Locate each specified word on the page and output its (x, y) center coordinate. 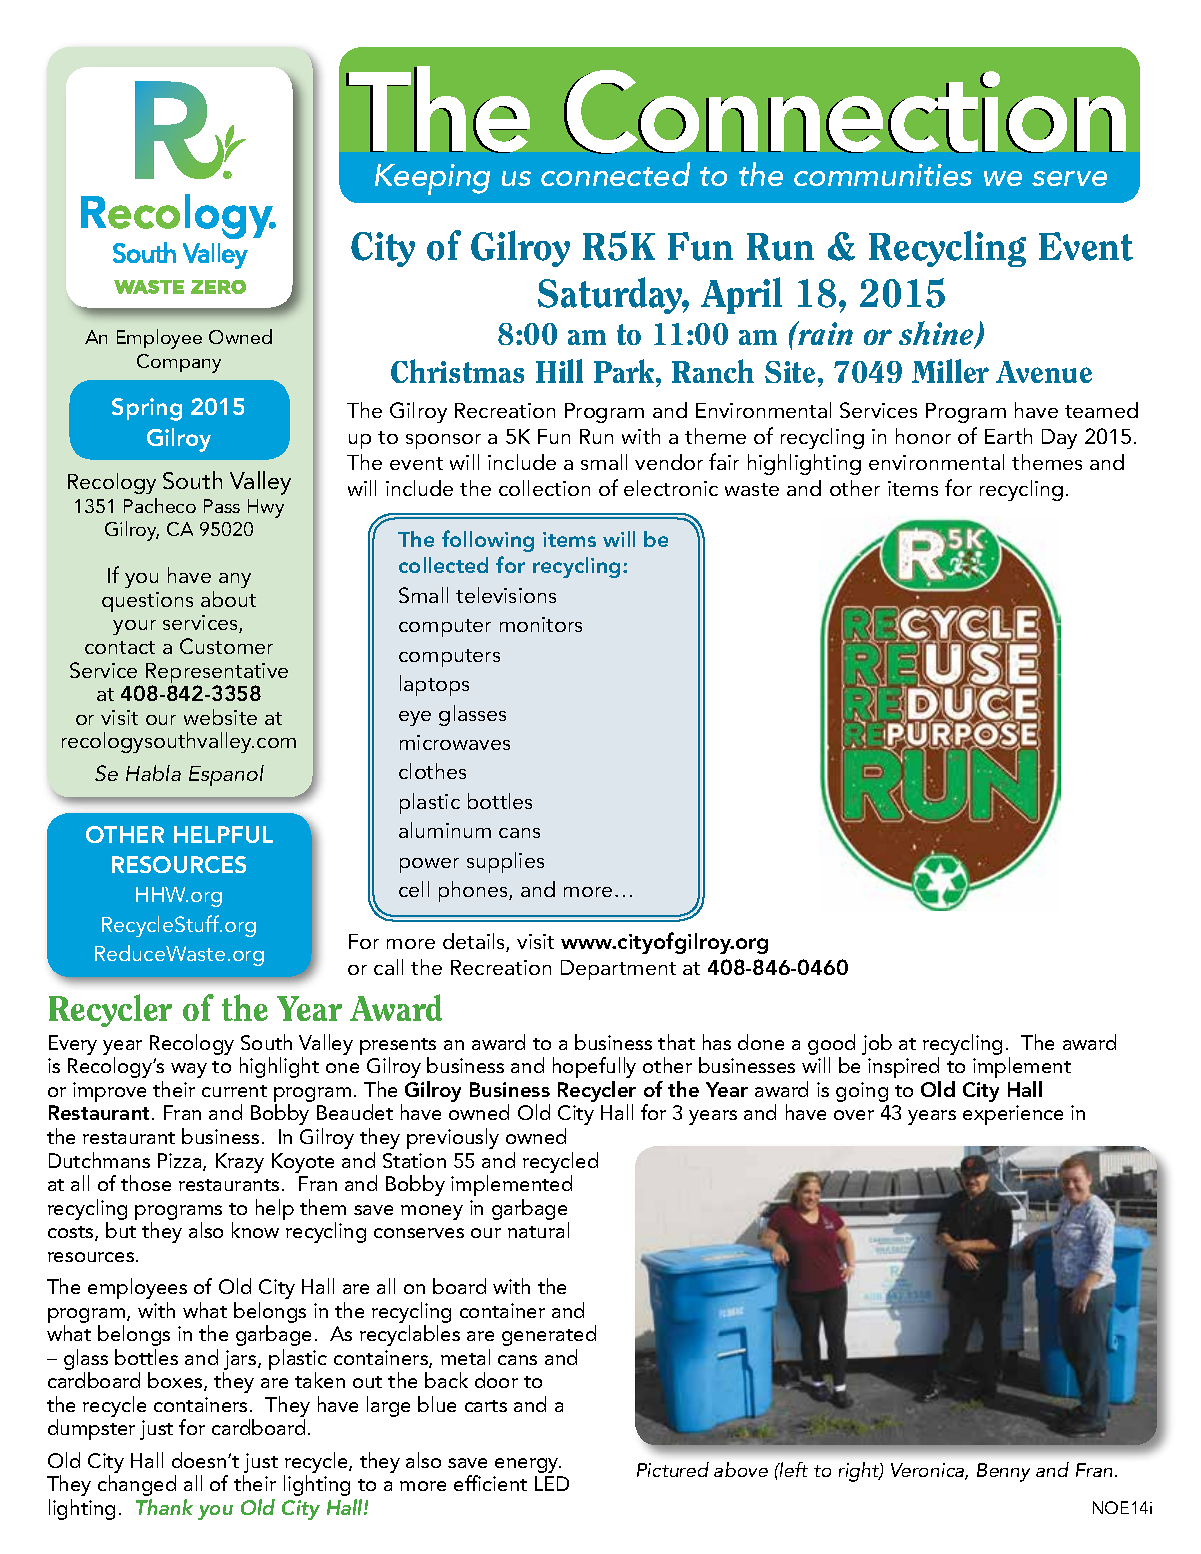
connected (615, 174)
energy (528, 1465)
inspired (903, 1067)
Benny (1003, 1472)
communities (883, 175)
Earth (1008, 436)
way (189, 1070)
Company (179, 363)
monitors (541, 624)
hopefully (594, 1067)
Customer (226, 646)
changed (137, 1485)
